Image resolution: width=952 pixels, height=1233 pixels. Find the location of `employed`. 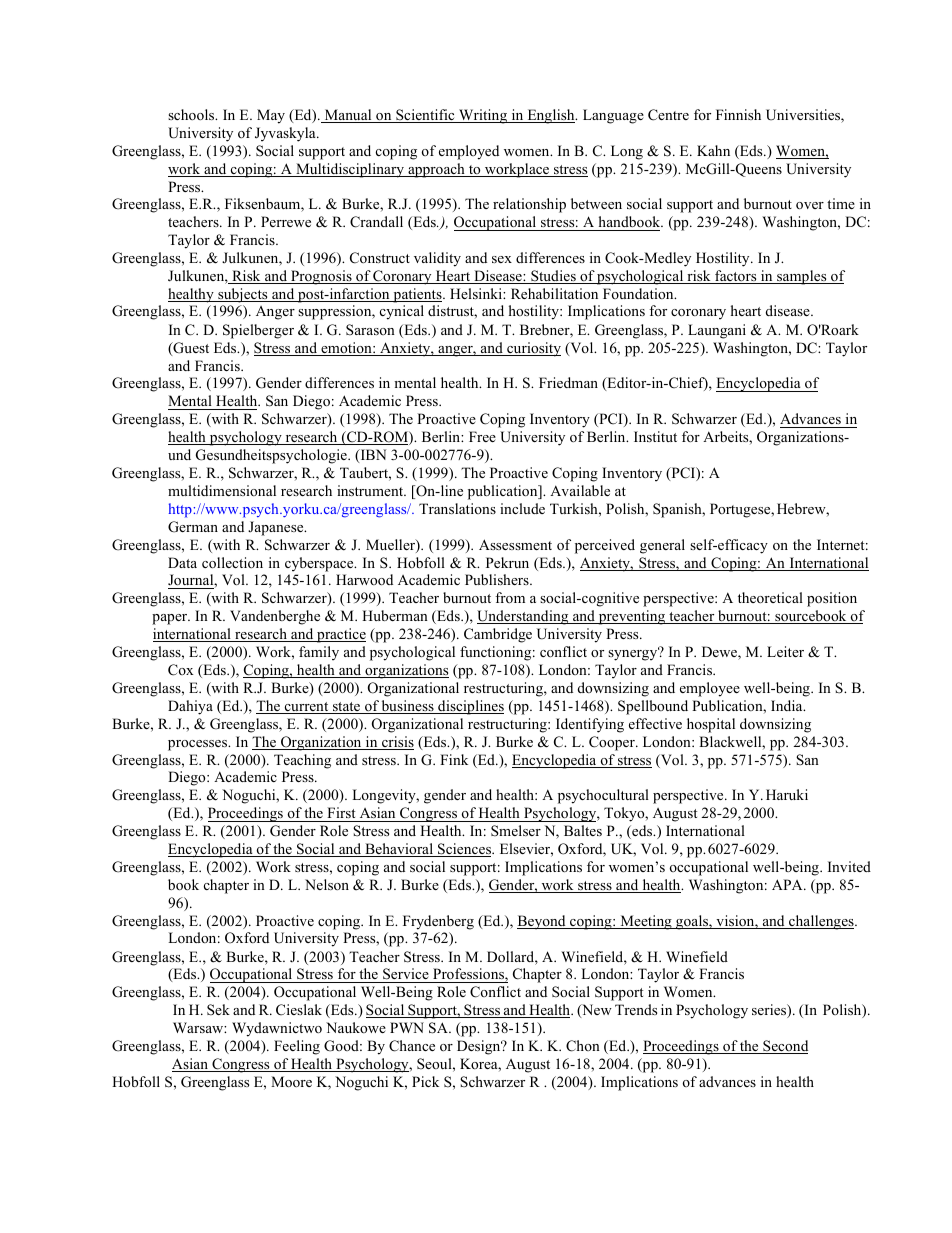

employed is located at coordinates (469, 152).
